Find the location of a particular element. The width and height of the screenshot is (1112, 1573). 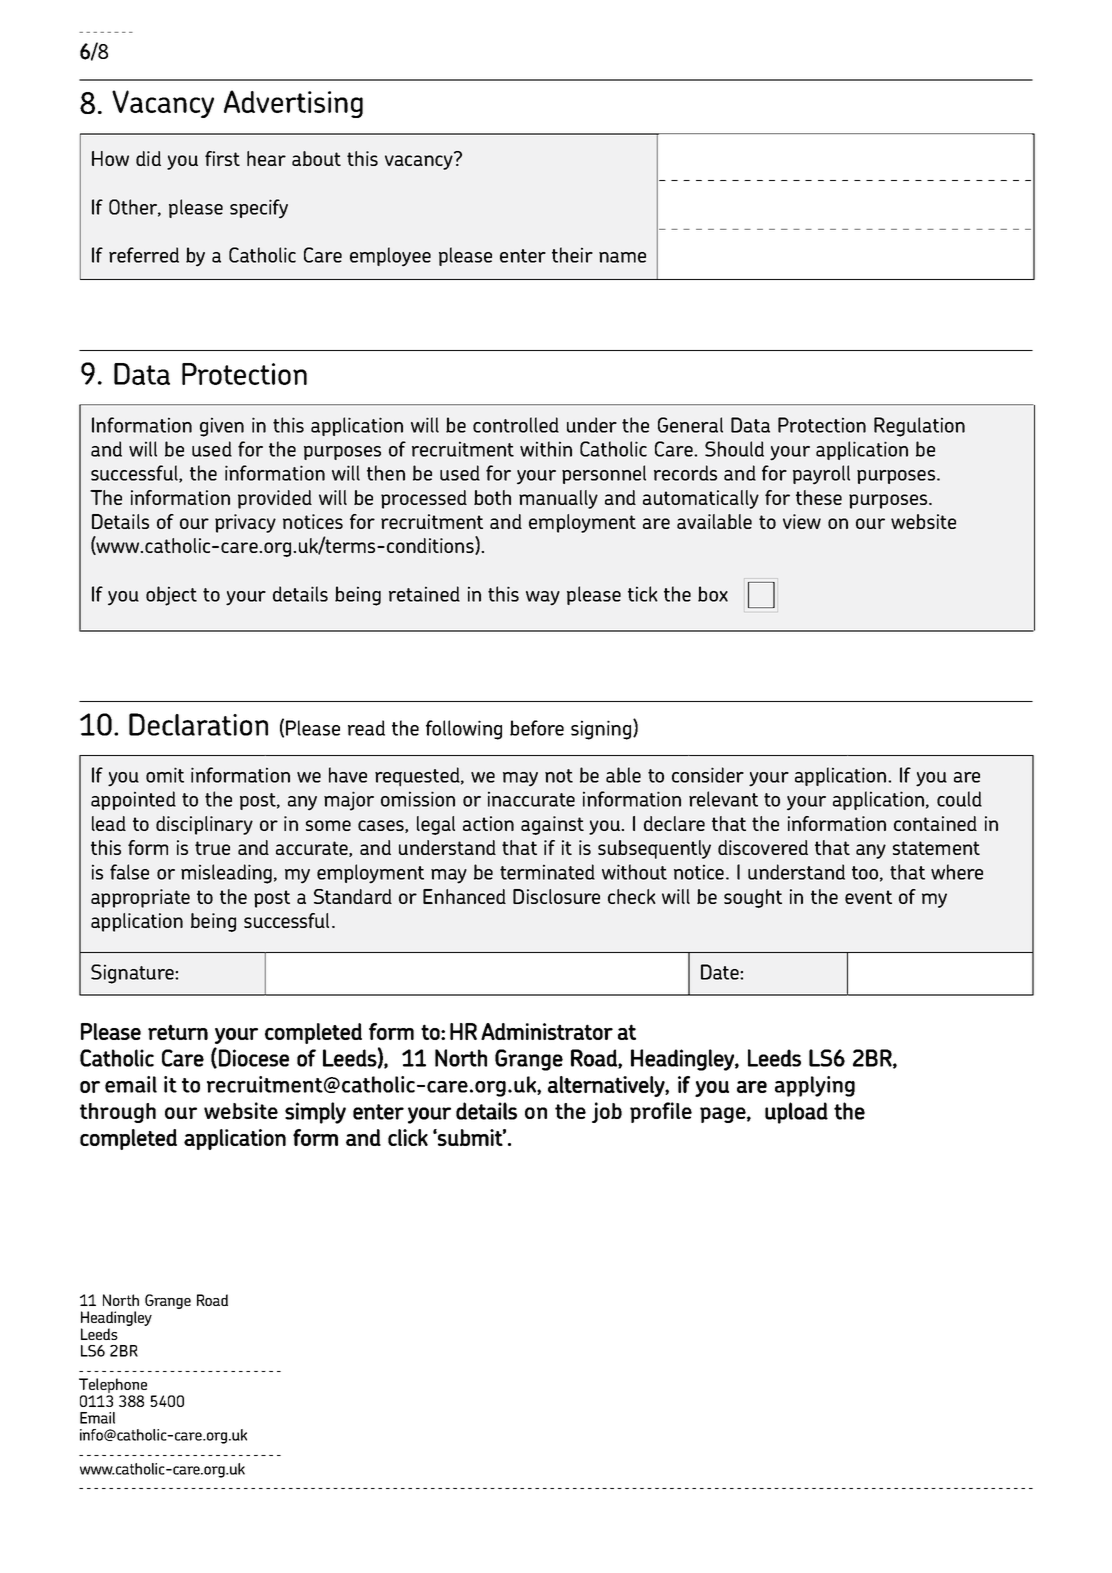

could is located at coordinates (959, 799).
